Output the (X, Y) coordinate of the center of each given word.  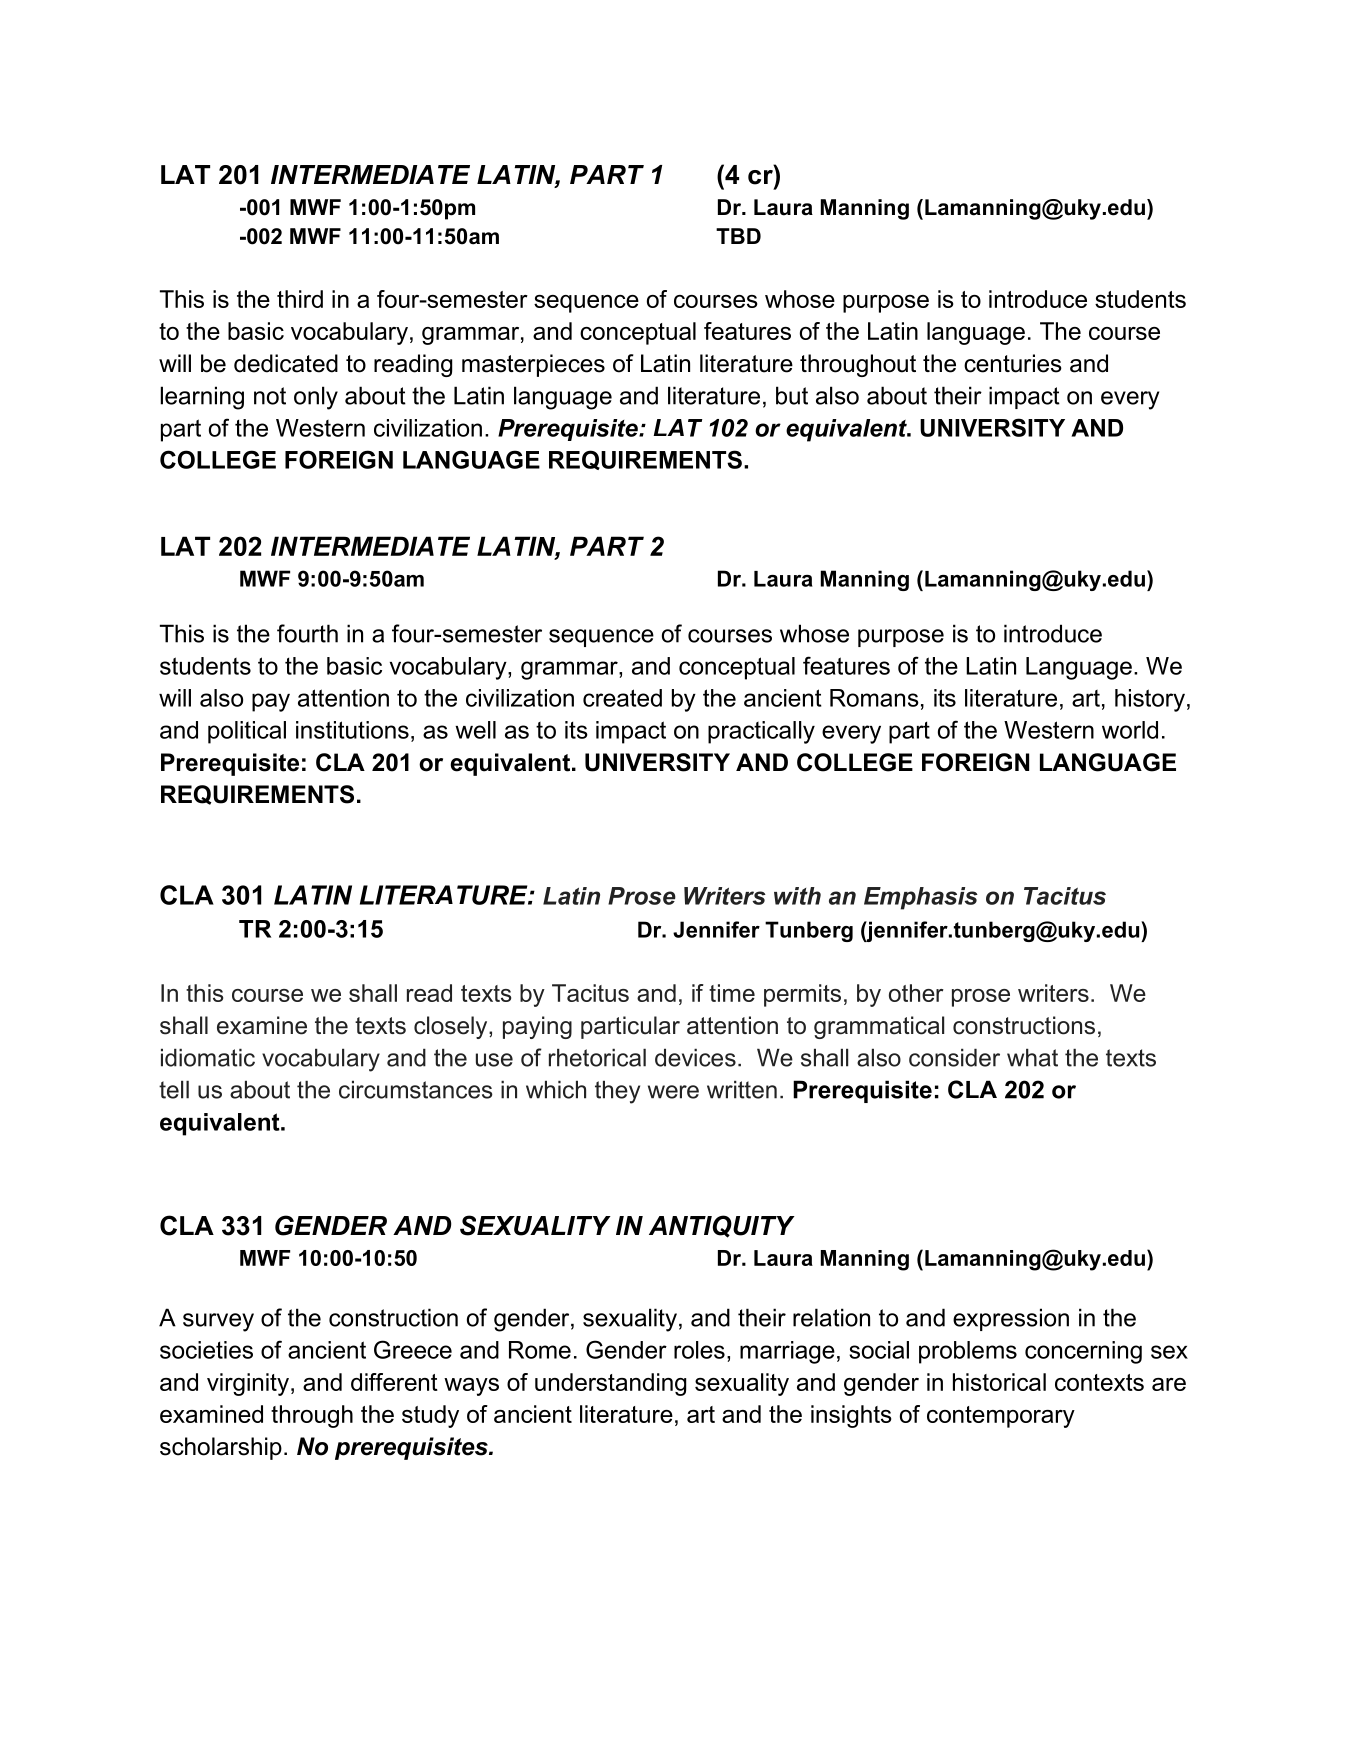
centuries (1013, 363)
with (797, 896)
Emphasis (921, 898)
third (300, 299)
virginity (248, 1384)
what (1032, 1057)
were (673, 1092)
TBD (738, 236)
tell (174, 1089)
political (247, 732)
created (622, 698)
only (316, 398)
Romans (874, 698)
